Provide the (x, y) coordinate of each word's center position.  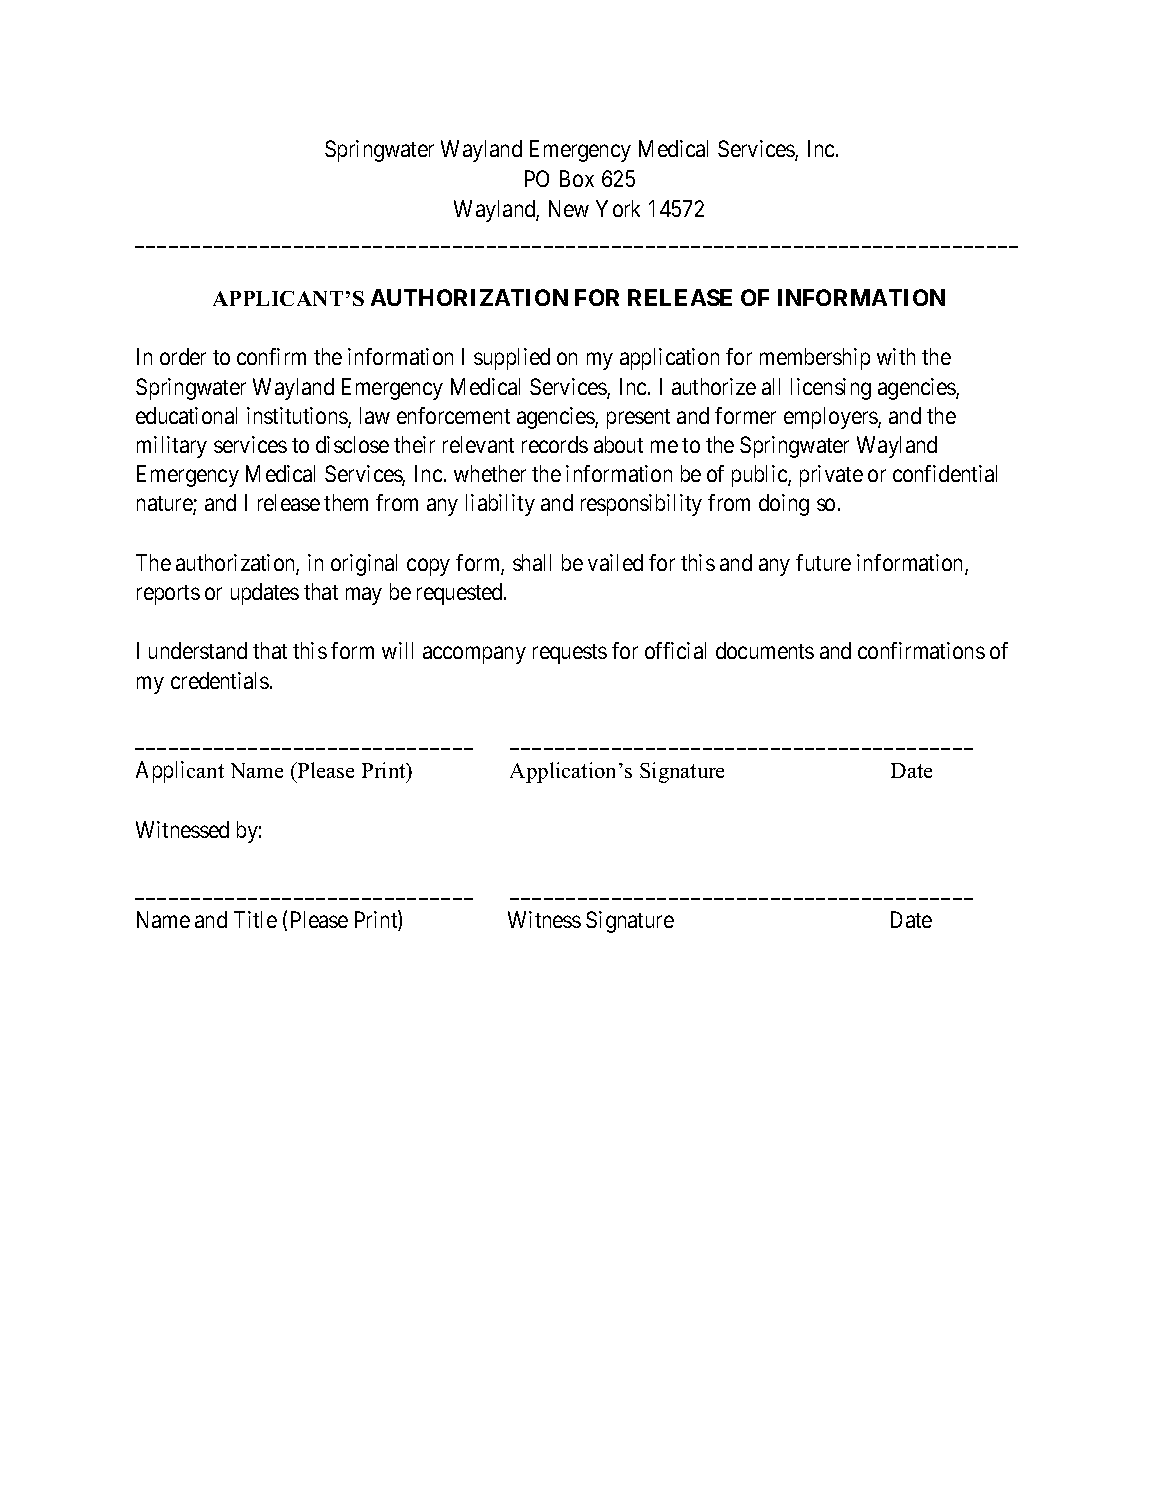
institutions (298, 417)
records (555, 444)
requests (570, 654)
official (675, 650)
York (618, 208)
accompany (474, 655)
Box (577, 178)
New (569, 208)
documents (765, 650)
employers (831, 418)
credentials (220, 680)
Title (255, 919)
